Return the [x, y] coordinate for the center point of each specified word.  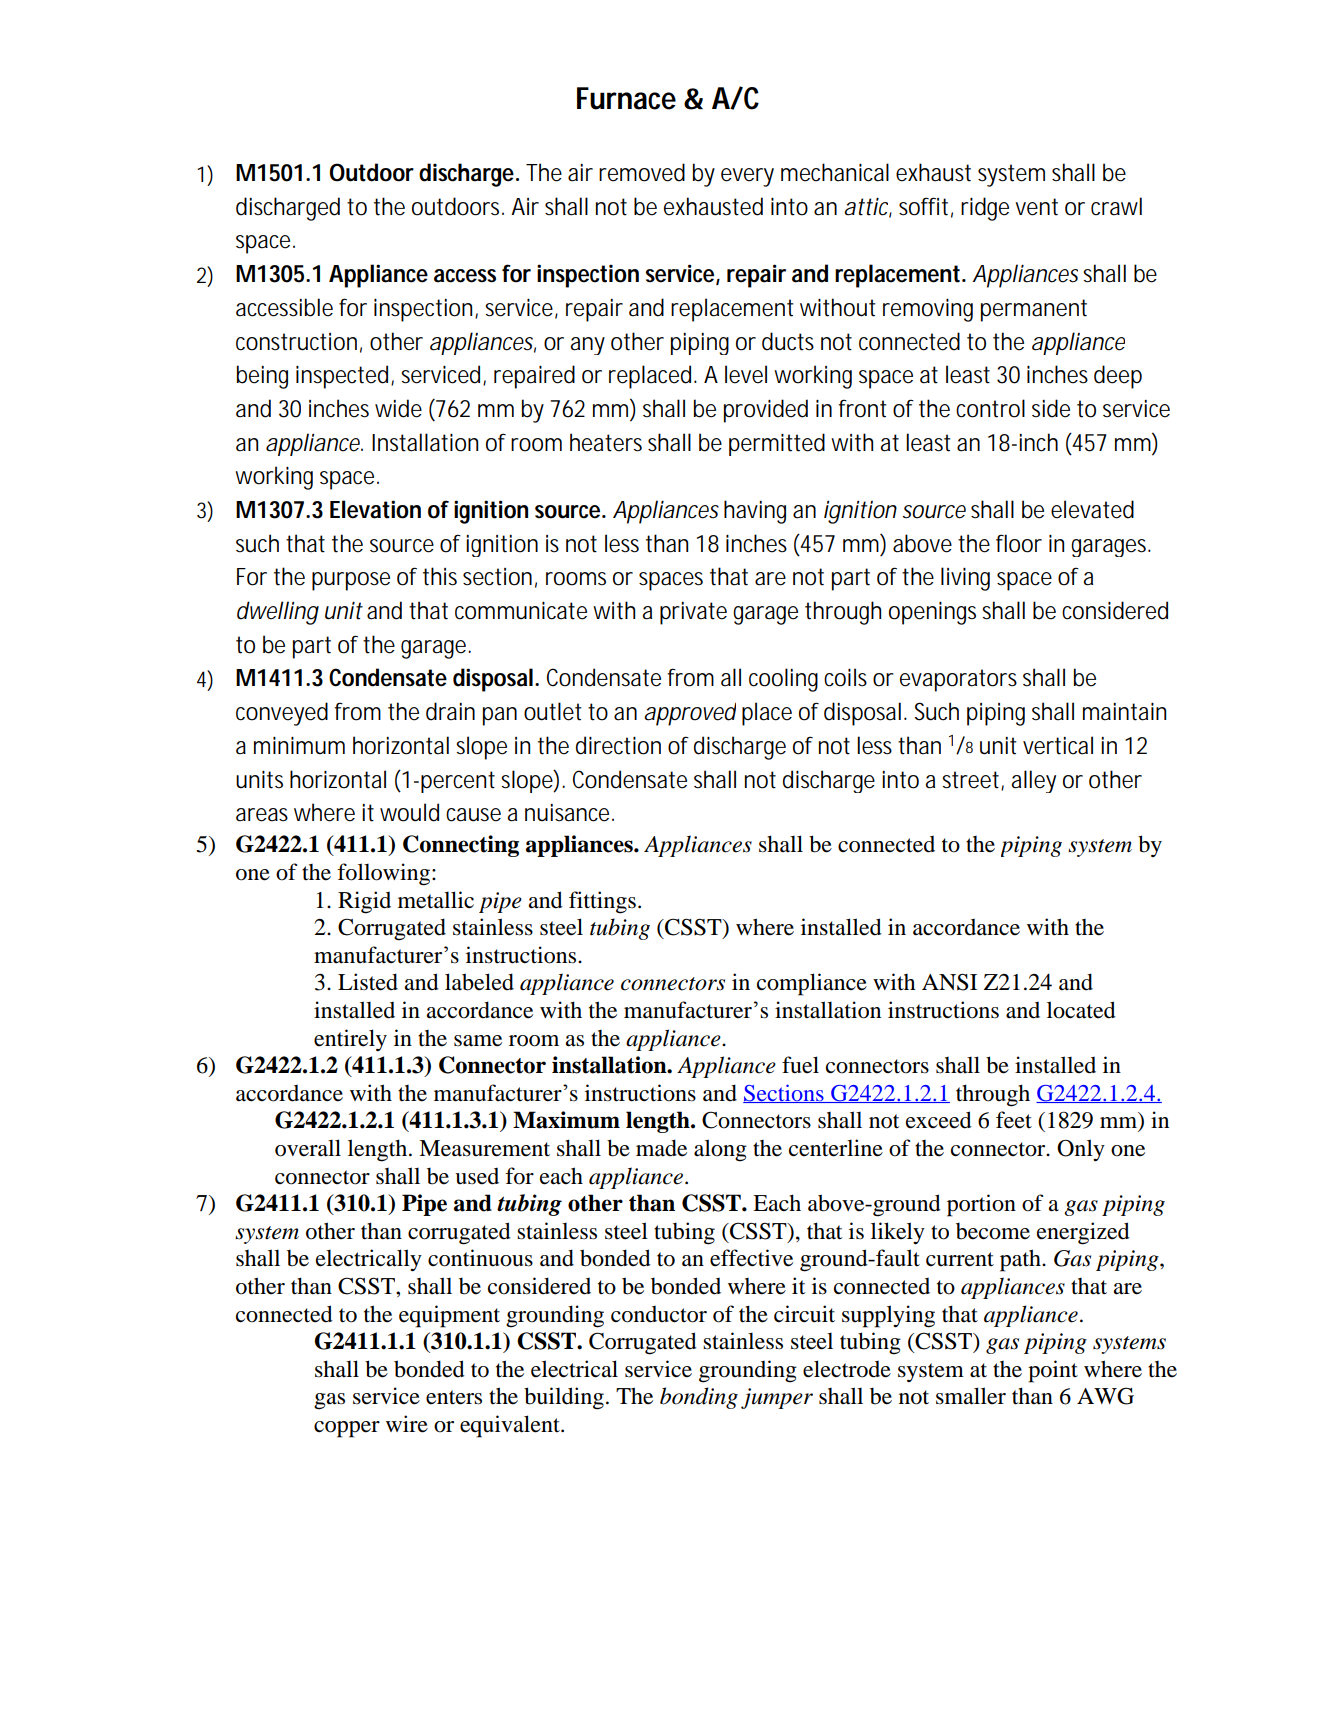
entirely [350, 1040]
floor [1019, 543]
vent [1036, 207]
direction [618, 745]
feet [1014, 1120]
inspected [344, 377]
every [747, 177]
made [661, 1148]
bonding [699, 1398]
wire [407, 1424]
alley [1034, 781]
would [409, 812]
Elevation [375, 509]
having [755, 512]
